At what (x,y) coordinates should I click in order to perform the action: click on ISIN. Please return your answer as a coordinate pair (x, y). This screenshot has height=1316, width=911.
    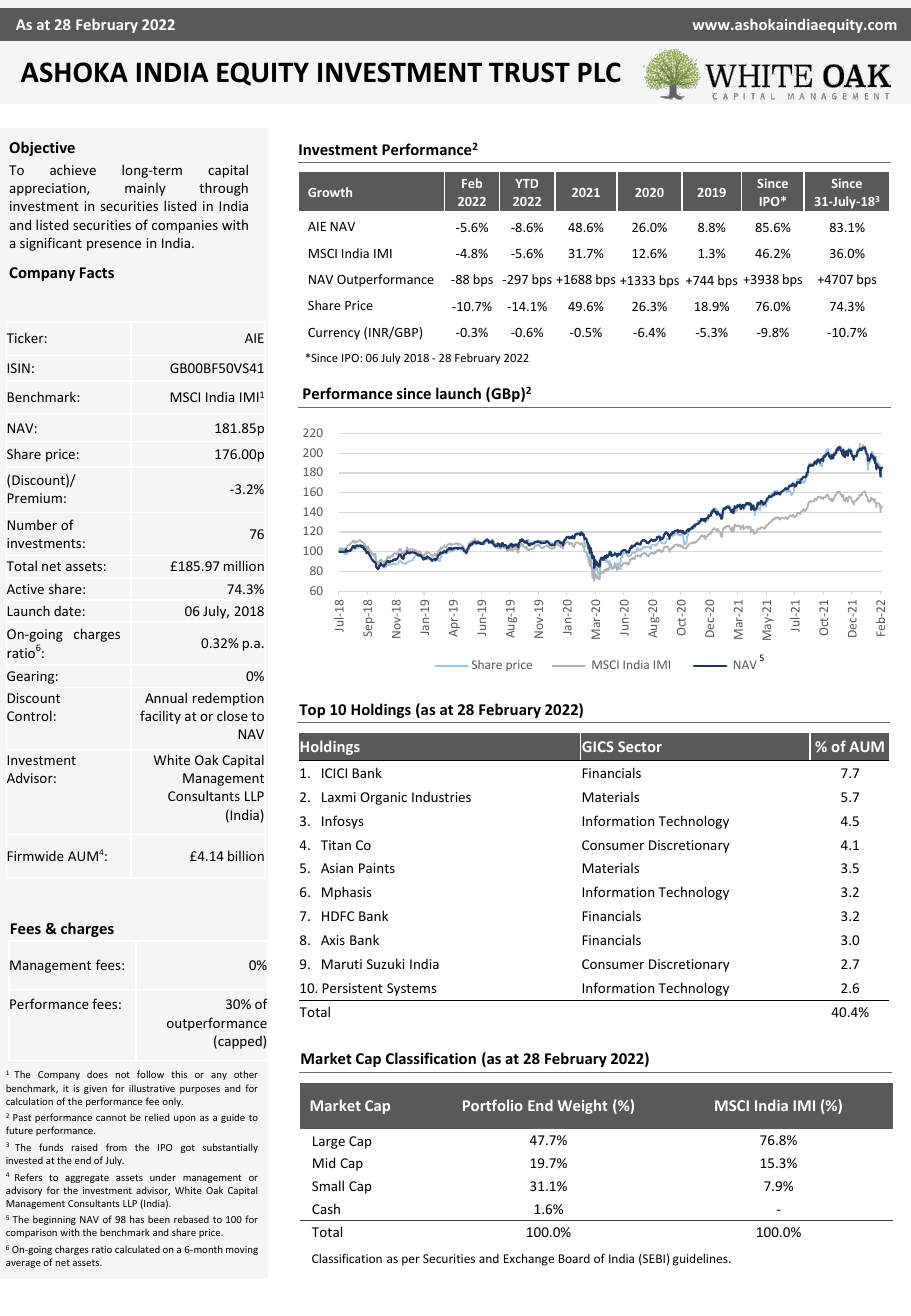
    Looking at the image, I should click on (18, 368).
